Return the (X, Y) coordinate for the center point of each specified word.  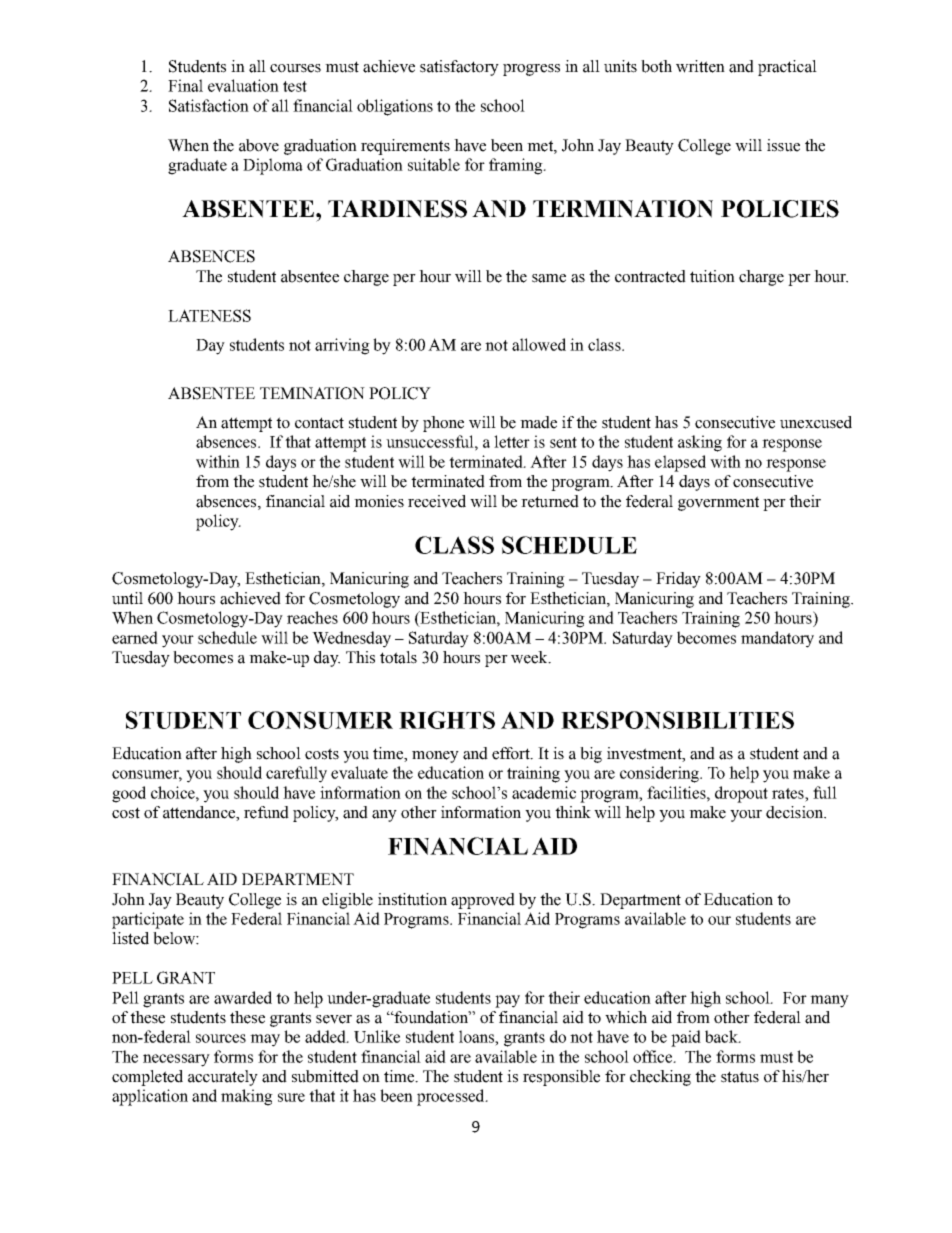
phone (443, 424)
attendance (200, 813)
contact (319, 423)
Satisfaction (209, 105)
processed (452, 1097)
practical (787, 68)
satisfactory (459, 68)
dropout (741, 794)
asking (700, 443)
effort (512, 753)
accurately (223, 1078)
